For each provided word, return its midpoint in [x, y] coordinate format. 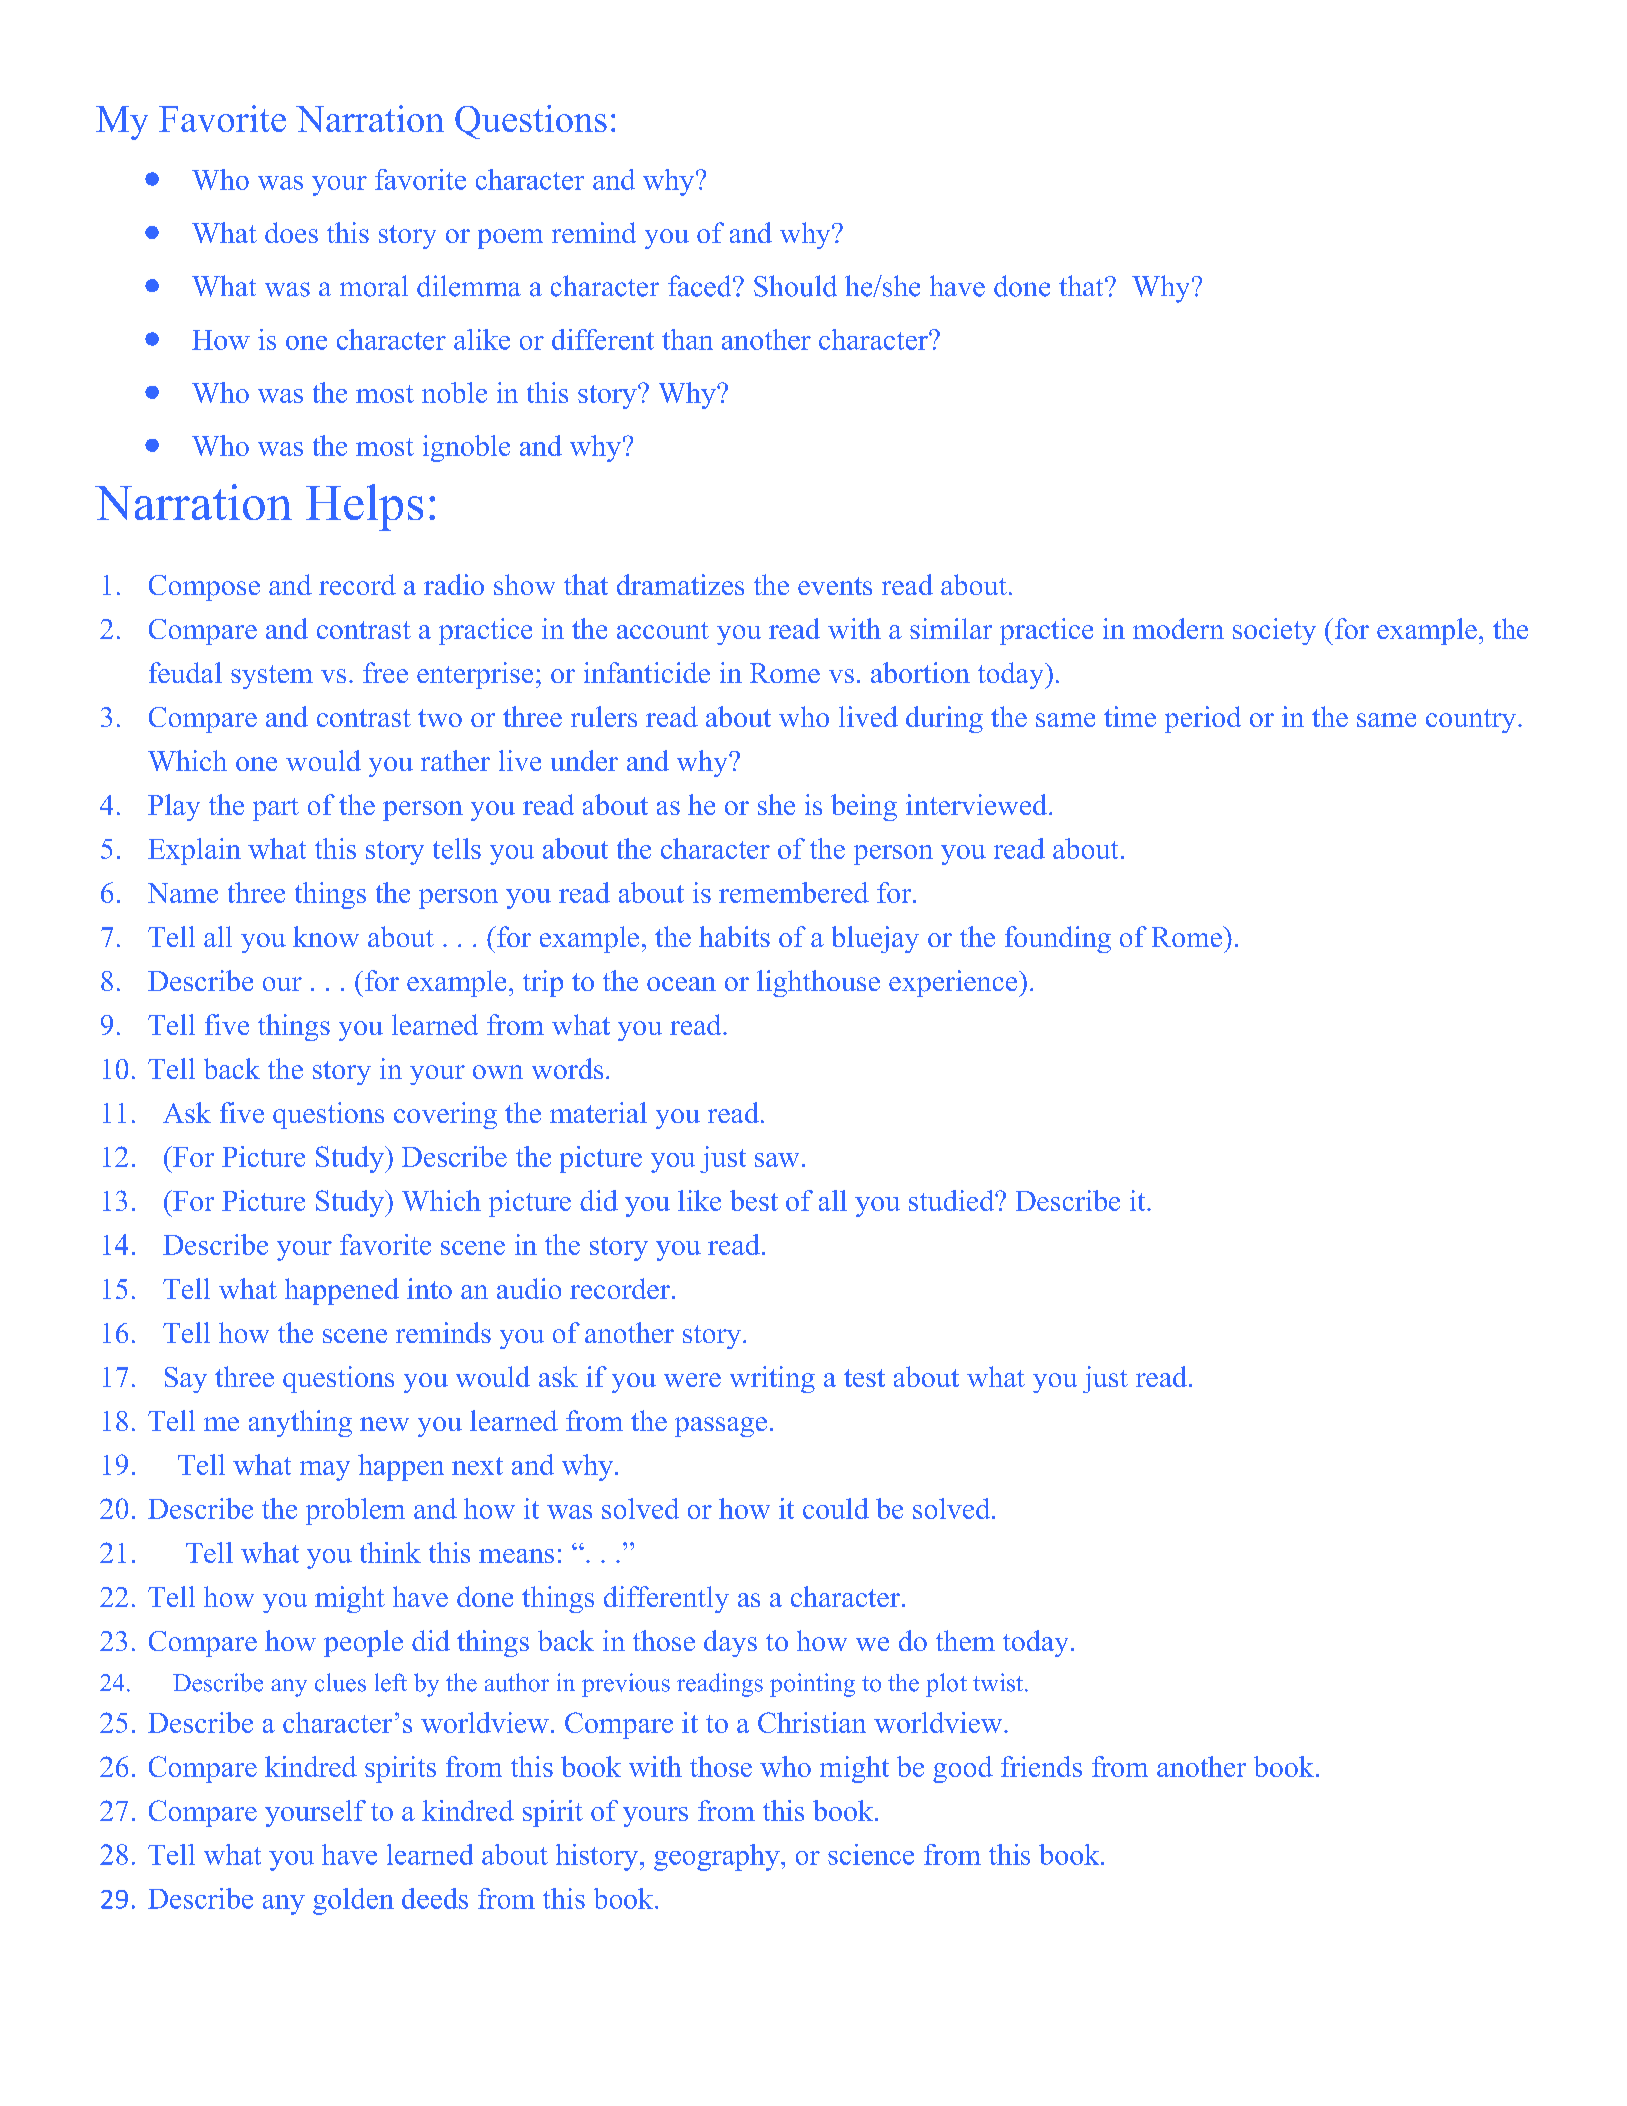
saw [777, 1160]
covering [445, 1115]
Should [795, 286]
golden [353, 1901]
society [1274, 631]
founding [1058, 939]
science [871, 1854]
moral [374, 286]
